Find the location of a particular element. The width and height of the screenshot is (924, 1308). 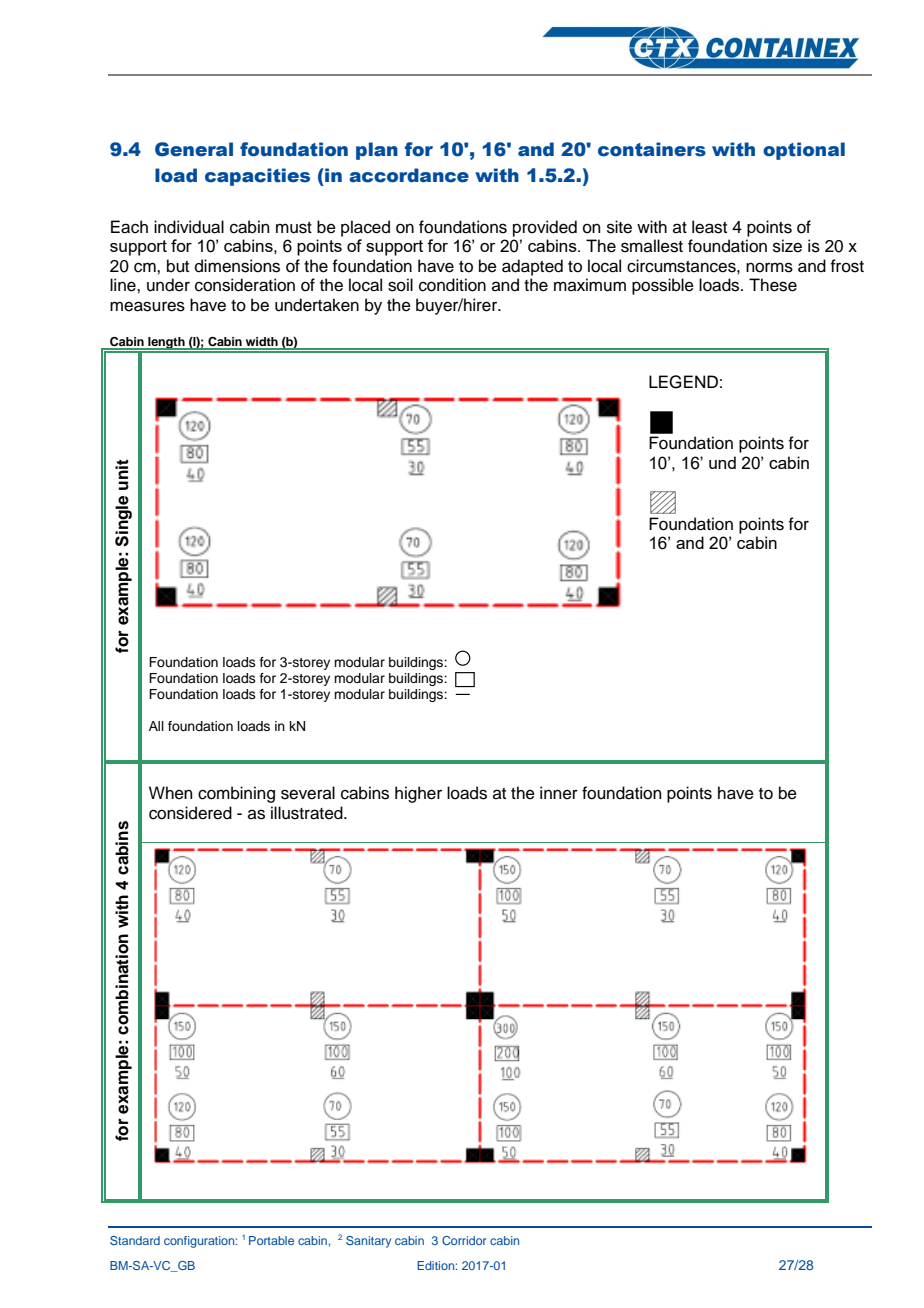

considered is located at coordinates (190, 813).
